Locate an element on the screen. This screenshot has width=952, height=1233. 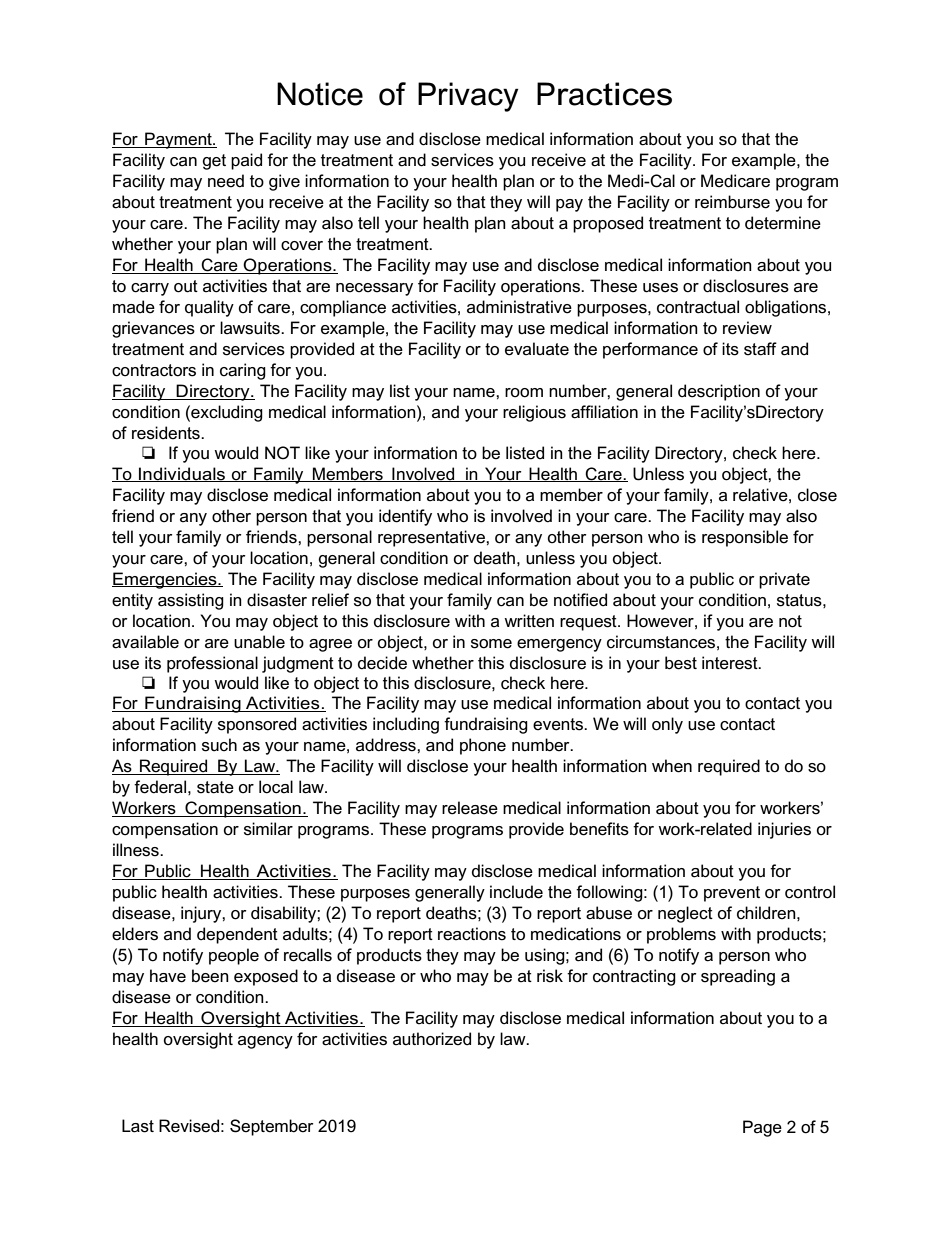
interest is located at coordinates (731, 663).
